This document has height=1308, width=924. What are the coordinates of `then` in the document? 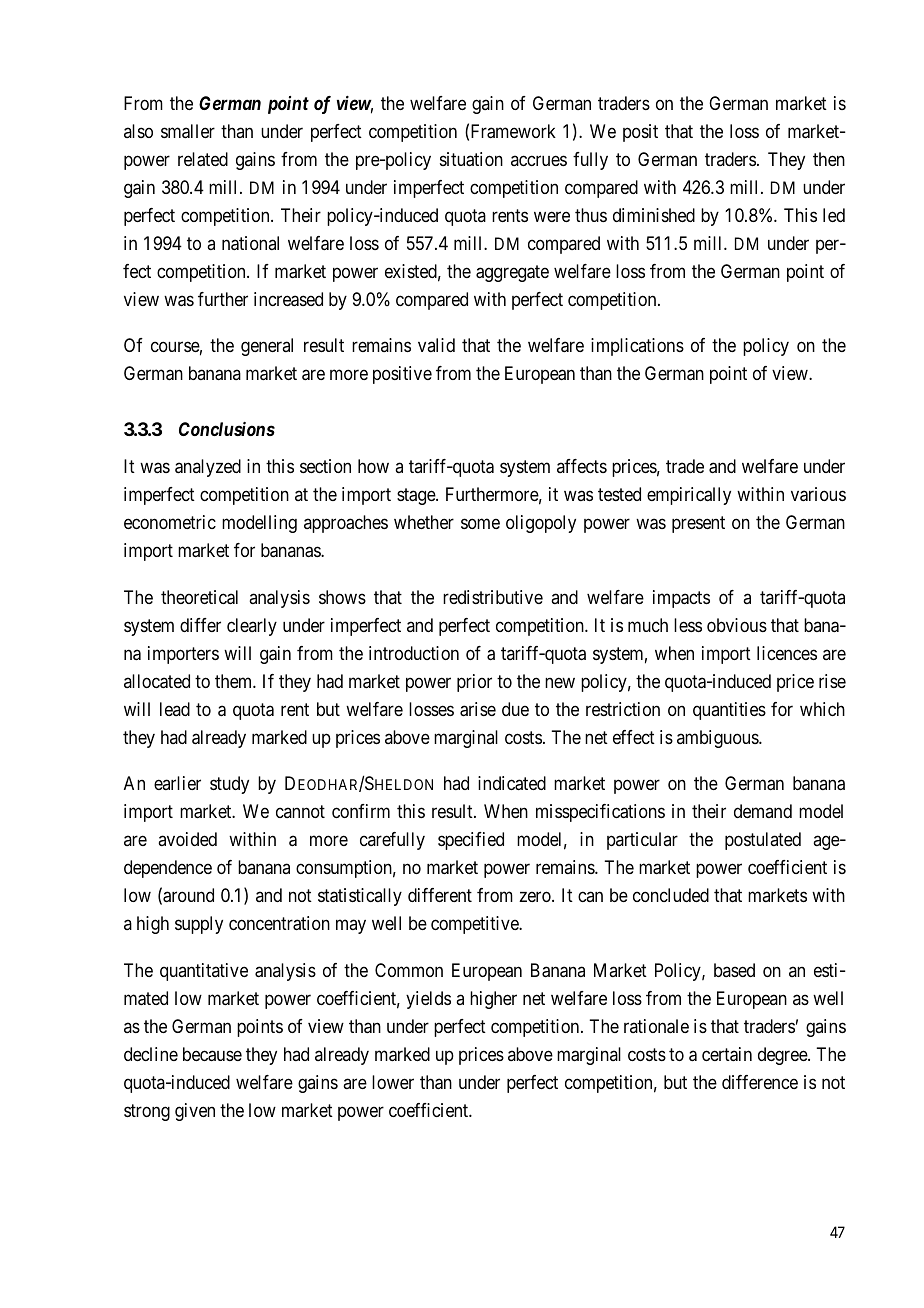 It's located at (829, 159).
